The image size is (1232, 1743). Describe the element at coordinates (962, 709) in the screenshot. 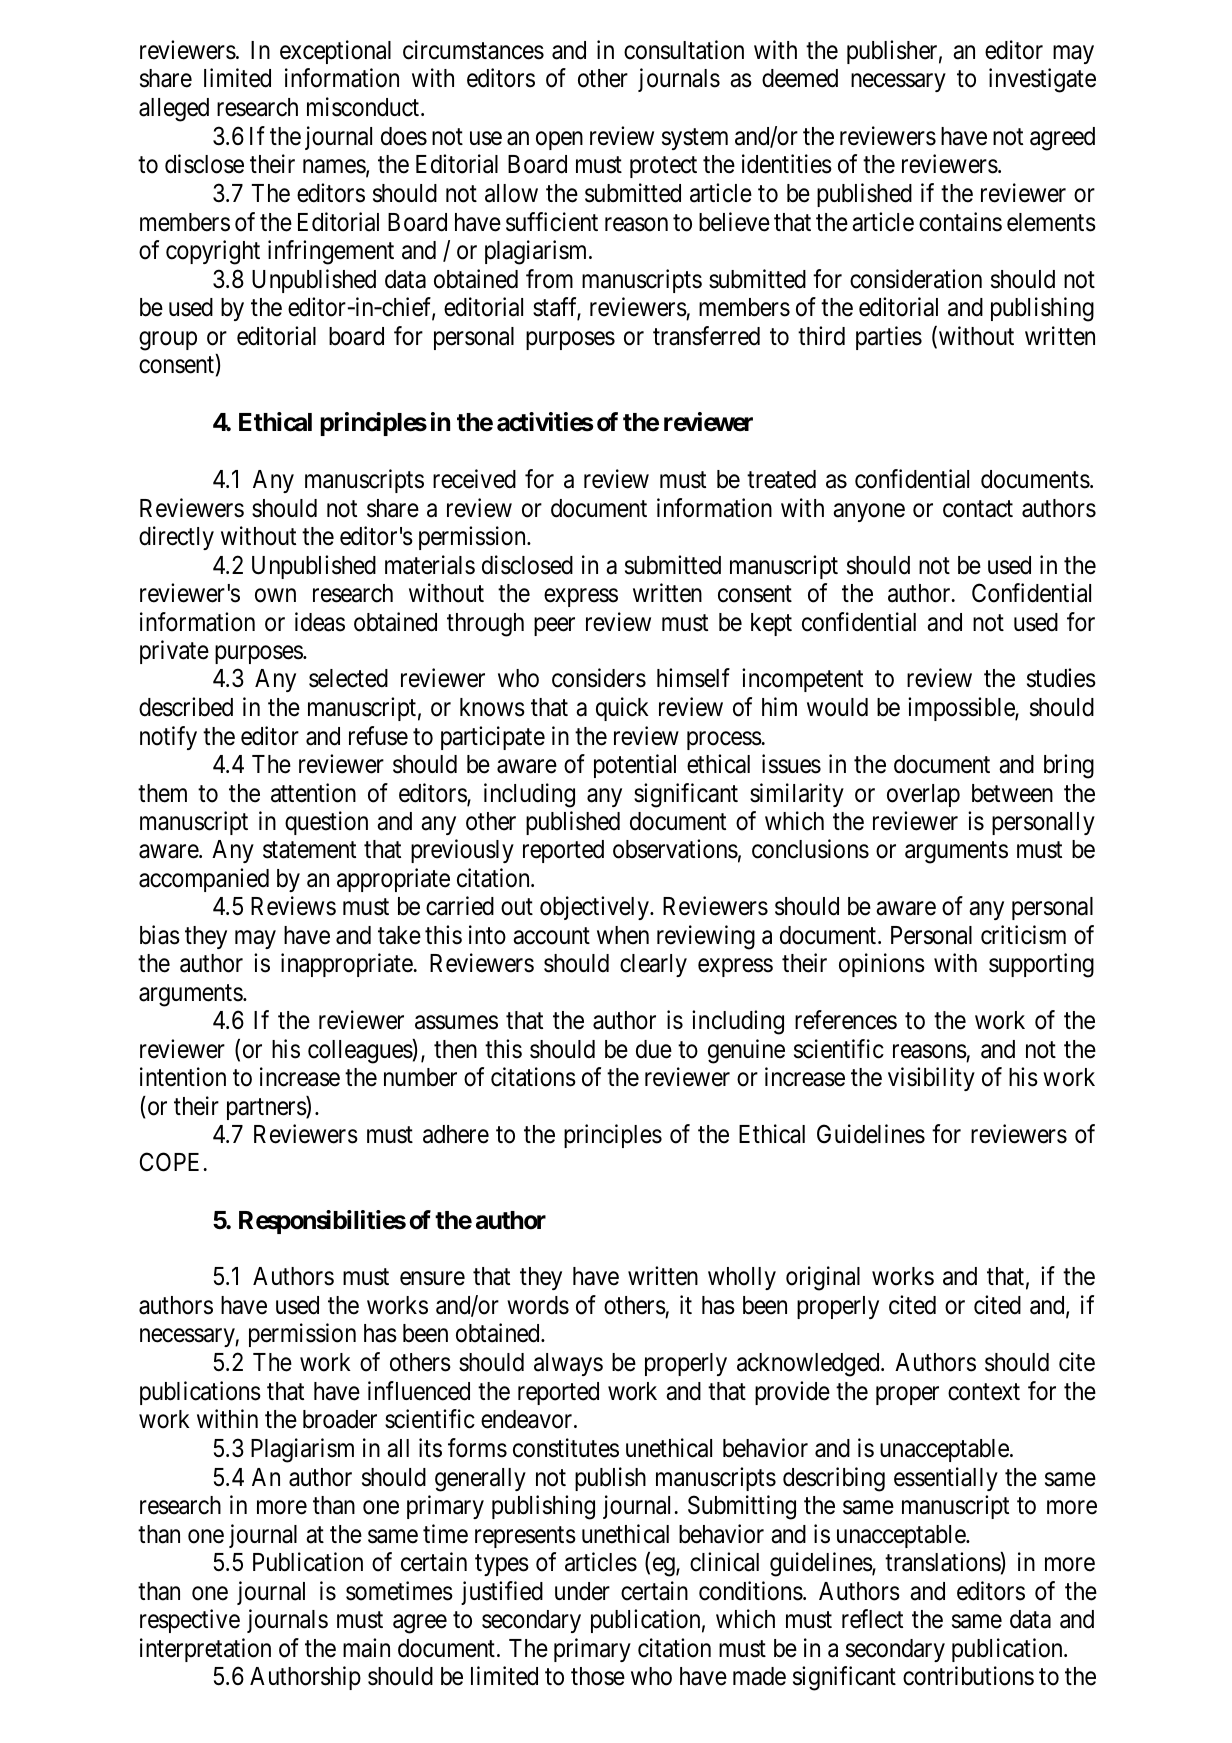

I see `impossible` at that location.
